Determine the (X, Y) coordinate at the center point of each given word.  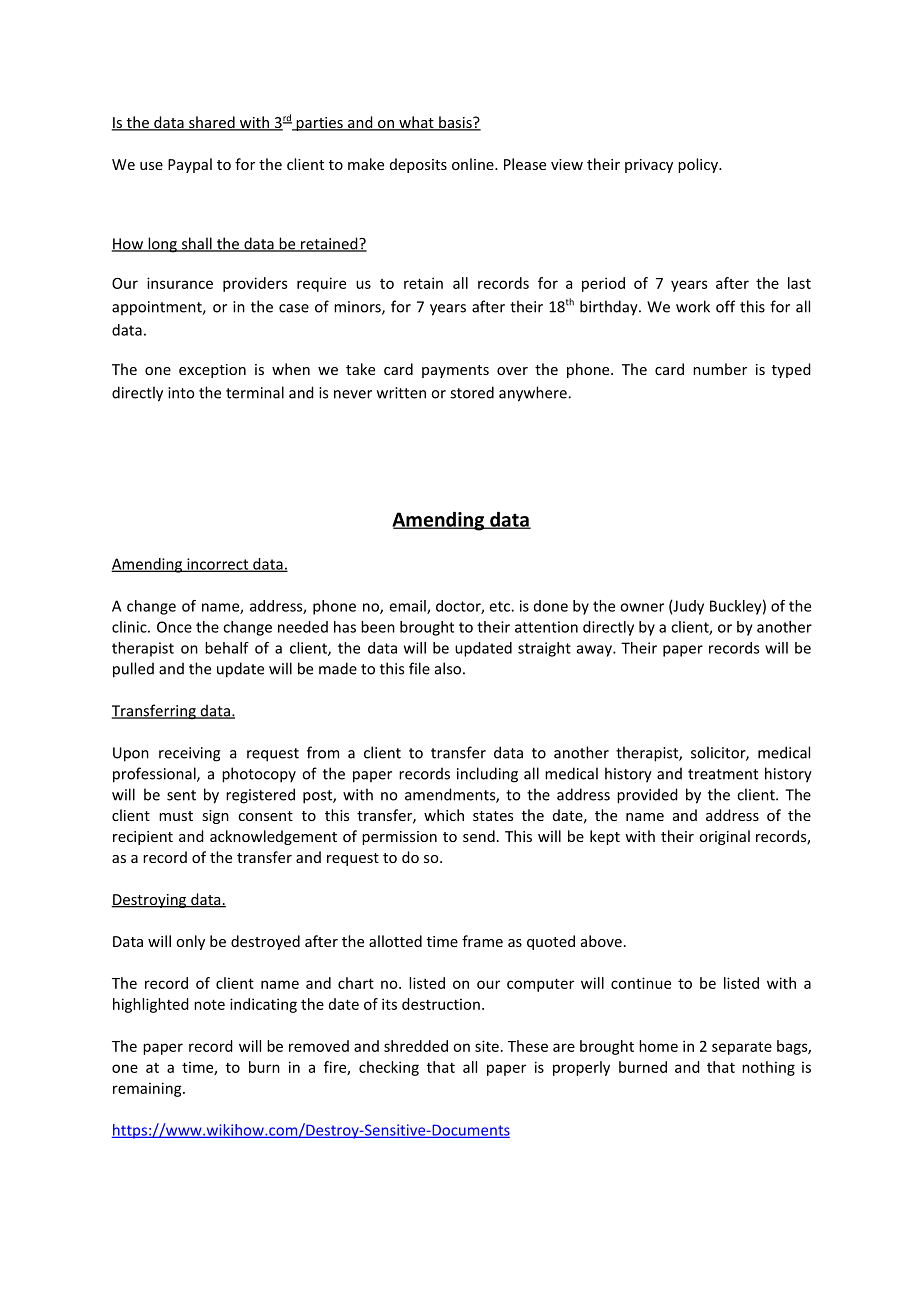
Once (174, 627)
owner (642, 607)
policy (699, 165)
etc (501, 606)
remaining (148, 1089)
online (474, 164)
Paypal (190, 165)
